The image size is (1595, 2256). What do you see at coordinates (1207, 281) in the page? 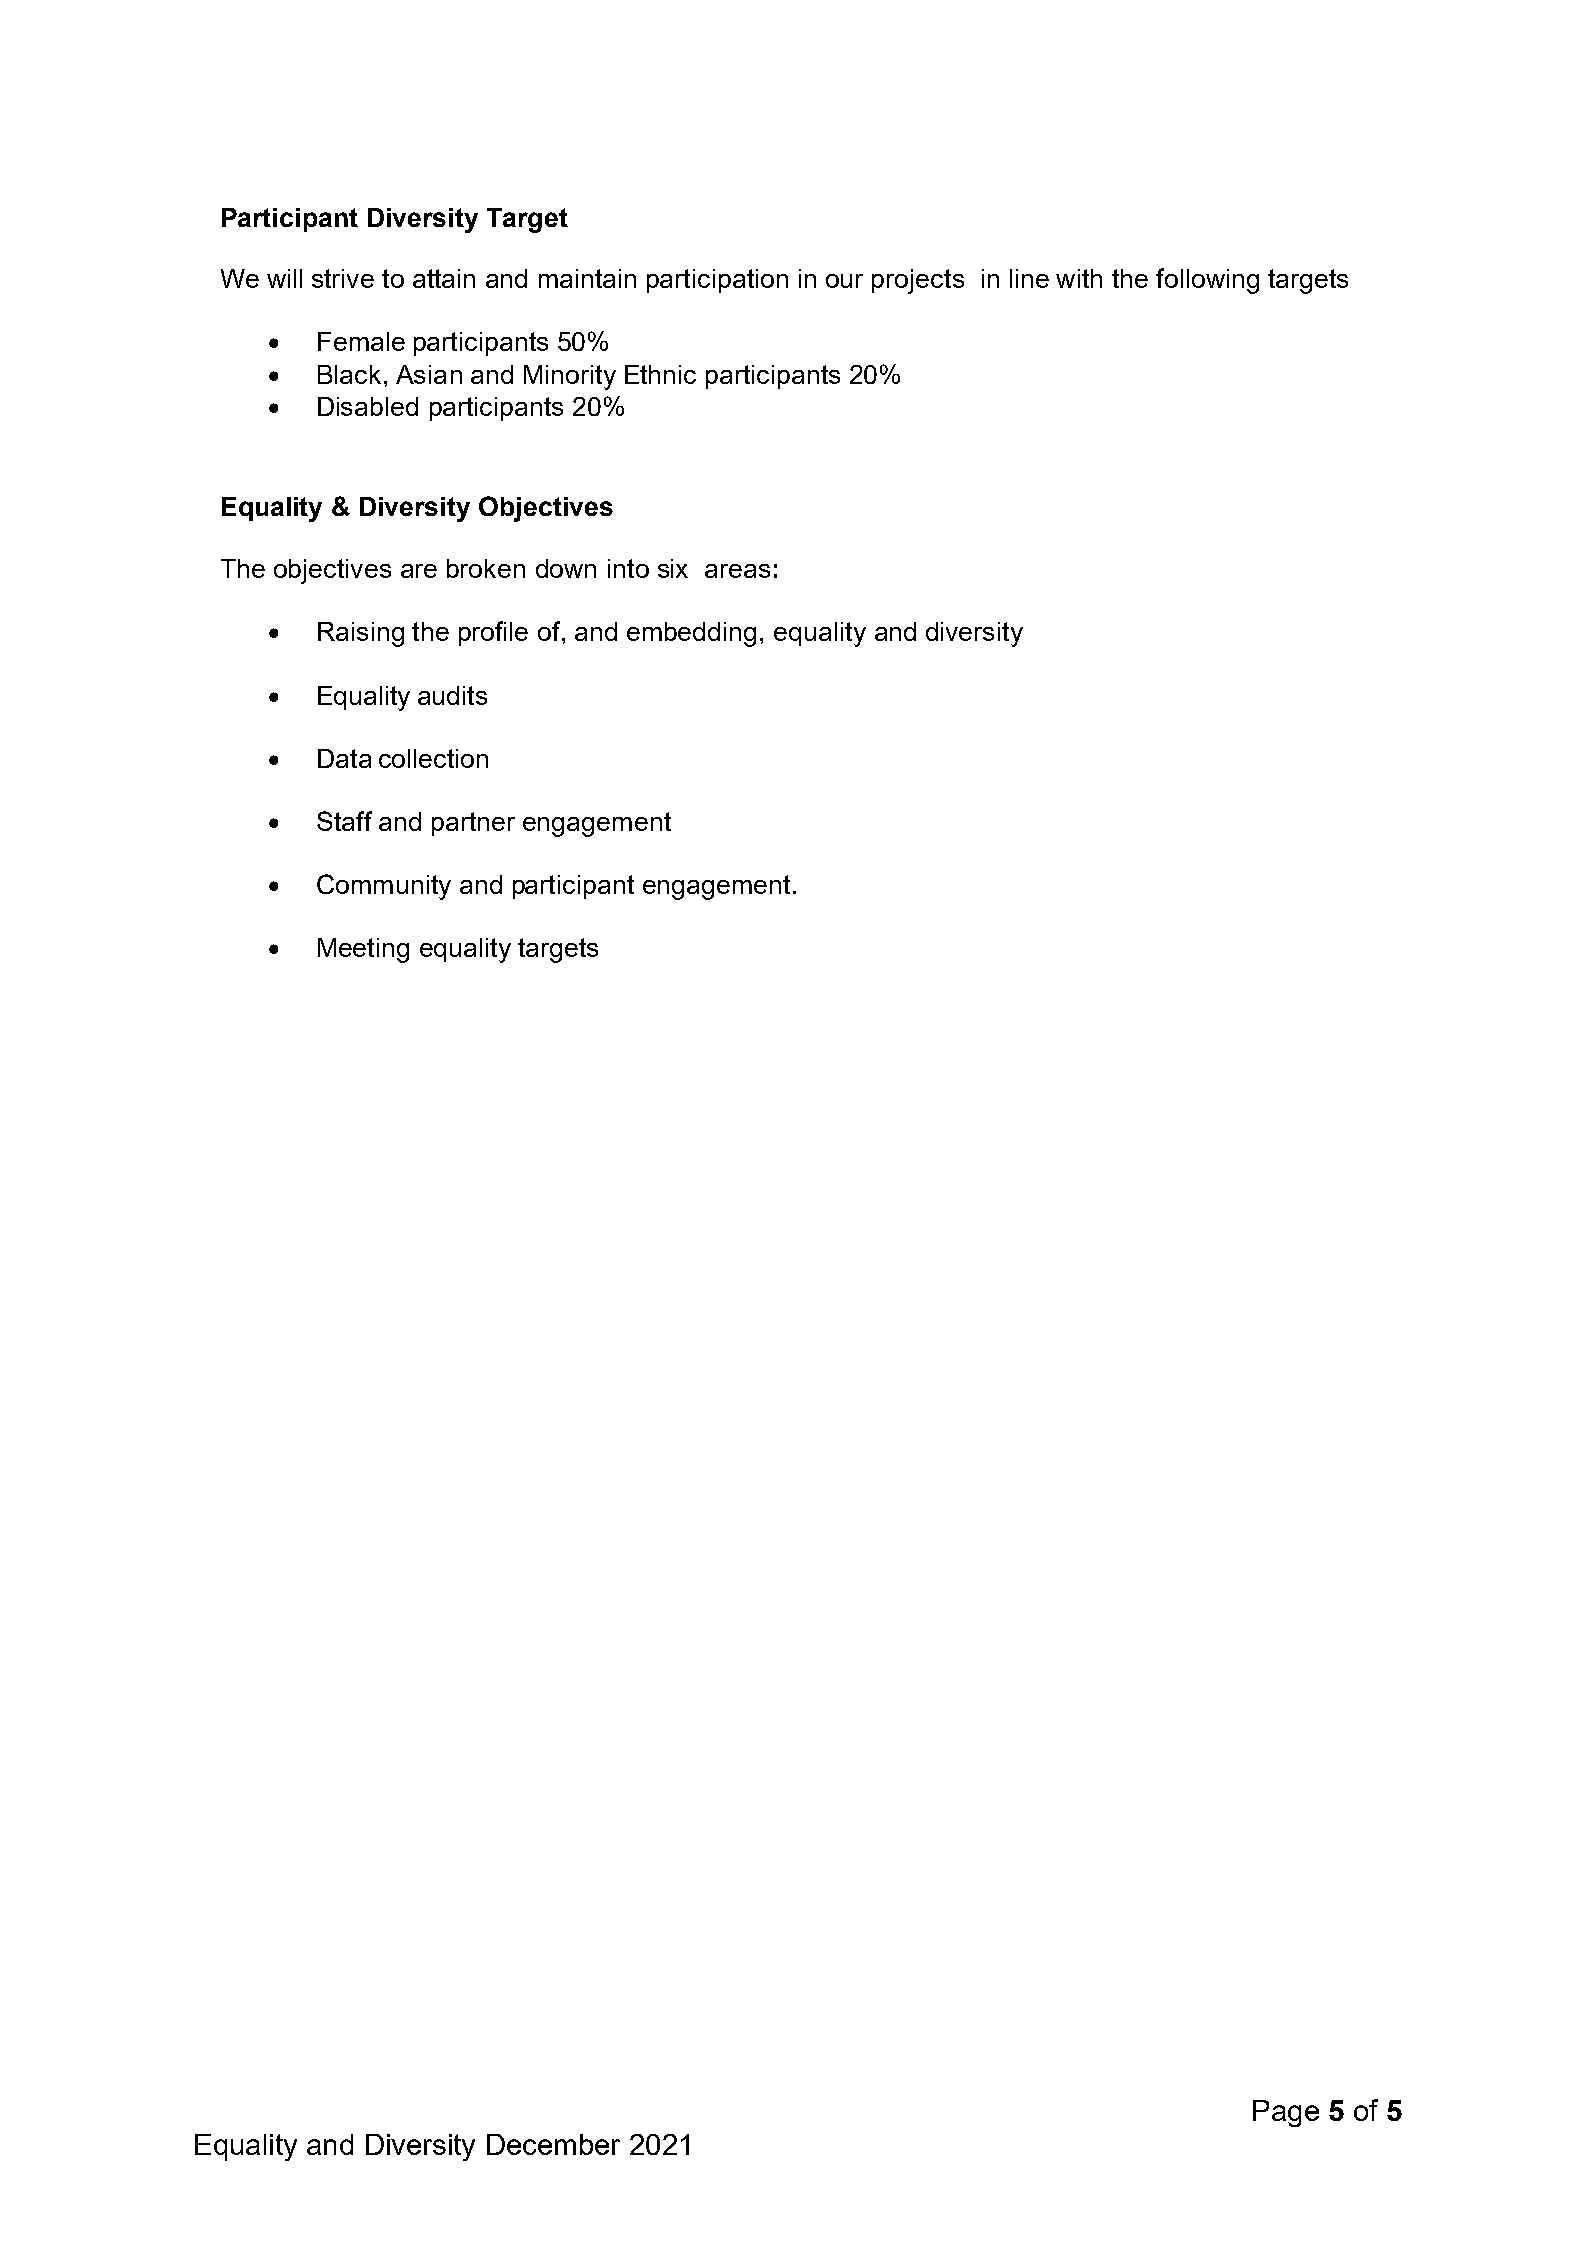
I see `following` at bounding box center [1207, 281].
